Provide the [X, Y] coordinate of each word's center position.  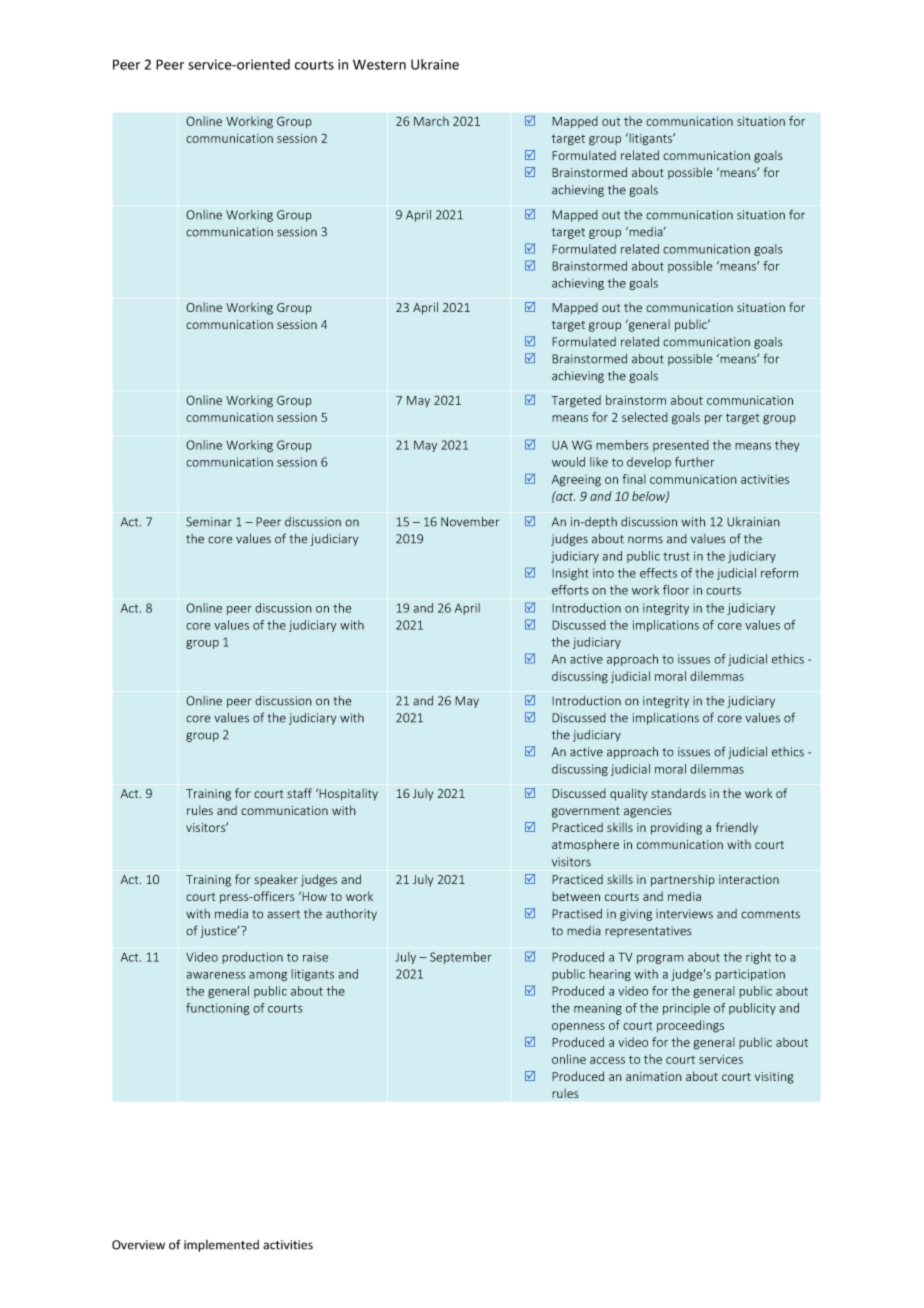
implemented [221, 1246]
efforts [570, 590]
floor [676, 590]
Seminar [209, 522]
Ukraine [435, 64]
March [431, 121]
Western [379, 64]
